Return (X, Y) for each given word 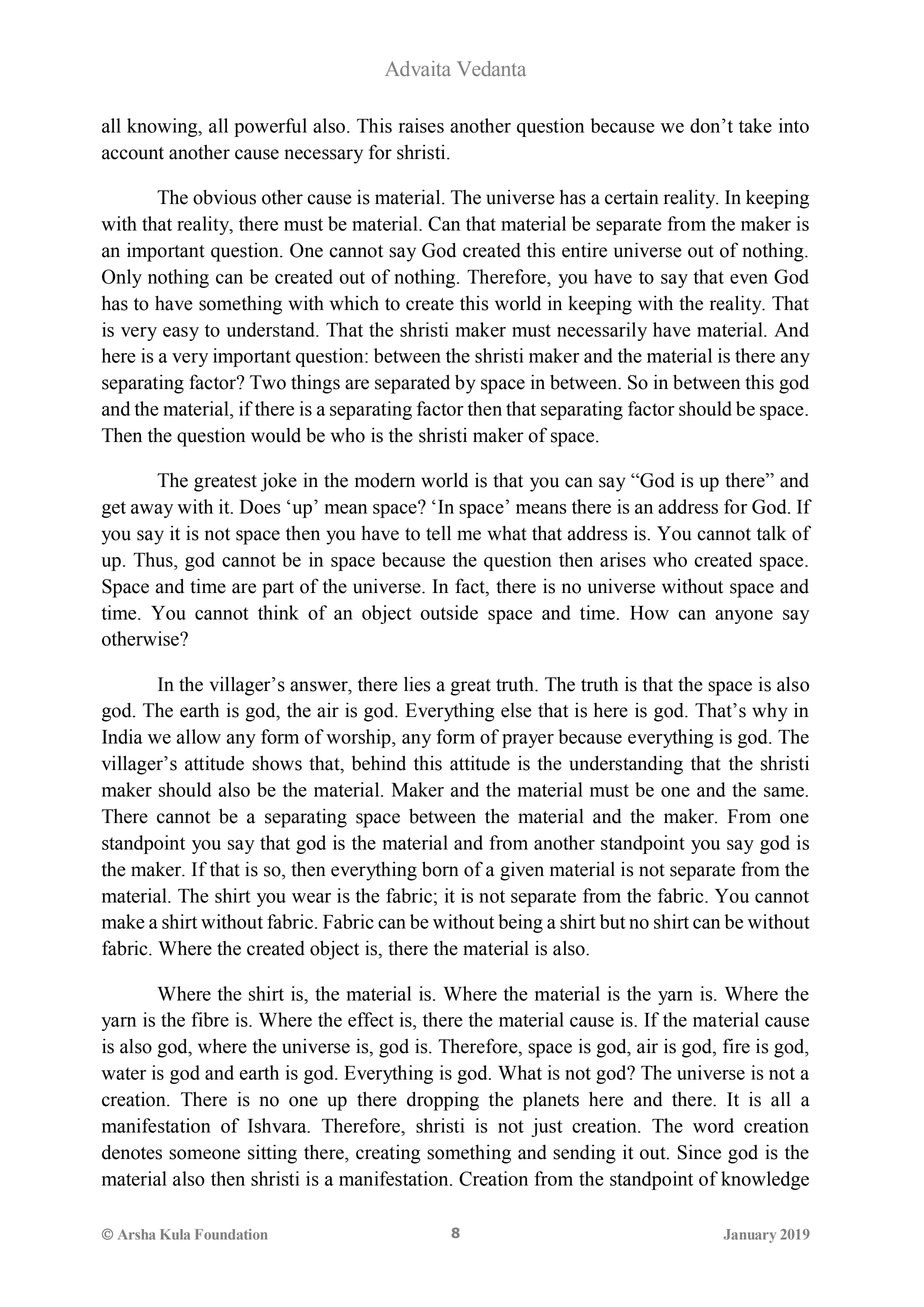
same (784, 792)
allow (199, 736)
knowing (163, 127)
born (440, 869)
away (152, 511)
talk (771, 533)
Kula (175, 1234)
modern (385, 480)
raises (421, 125)
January (750, 1236)
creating (388, 1154)
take (755, 125)
